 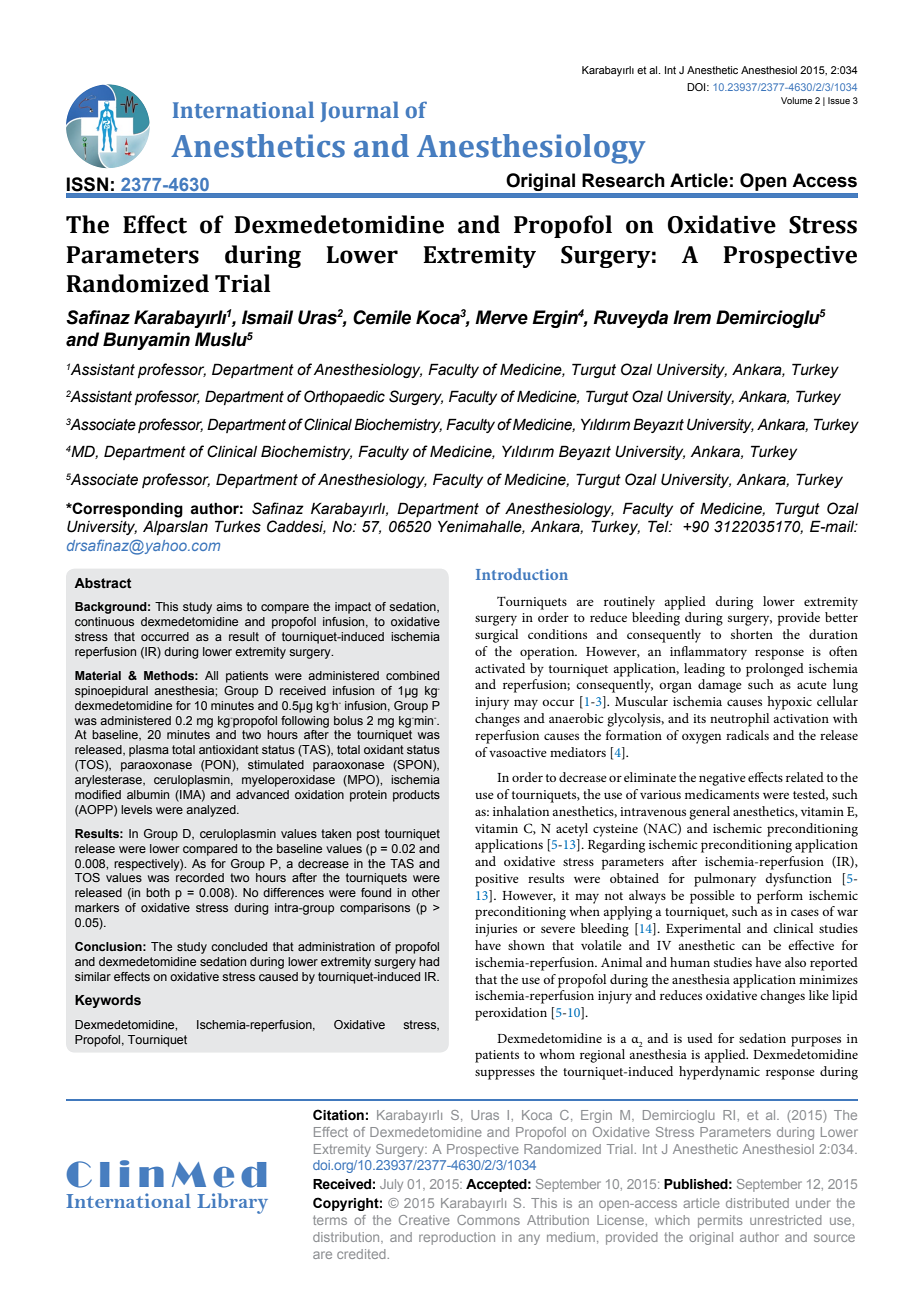 What do you see at coordinates (232, 1203) in the screenshot?
I see `Library` at bounding box center [232, 1203].
